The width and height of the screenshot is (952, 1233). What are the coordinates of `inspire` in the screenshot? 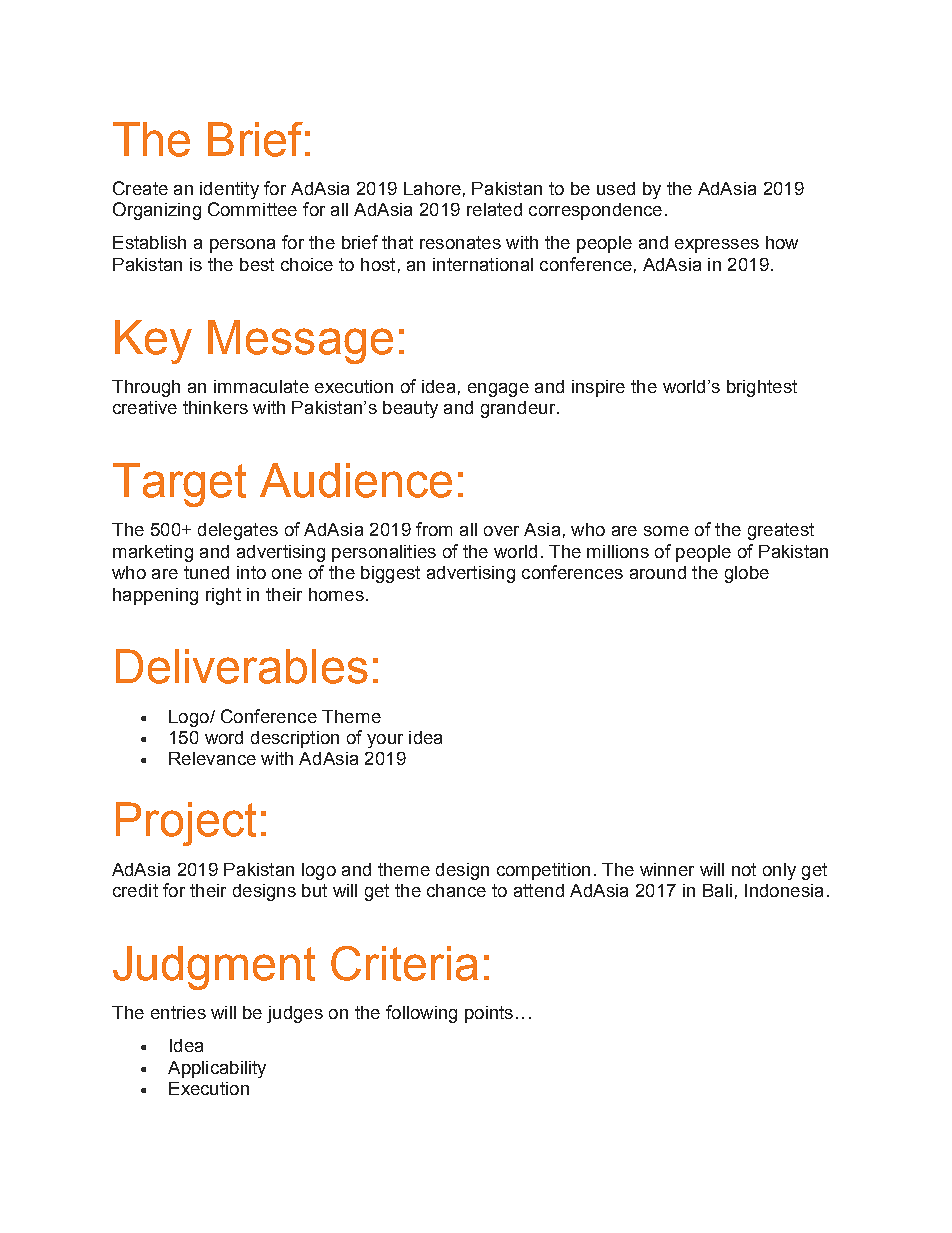 It's located at (598, 388).
